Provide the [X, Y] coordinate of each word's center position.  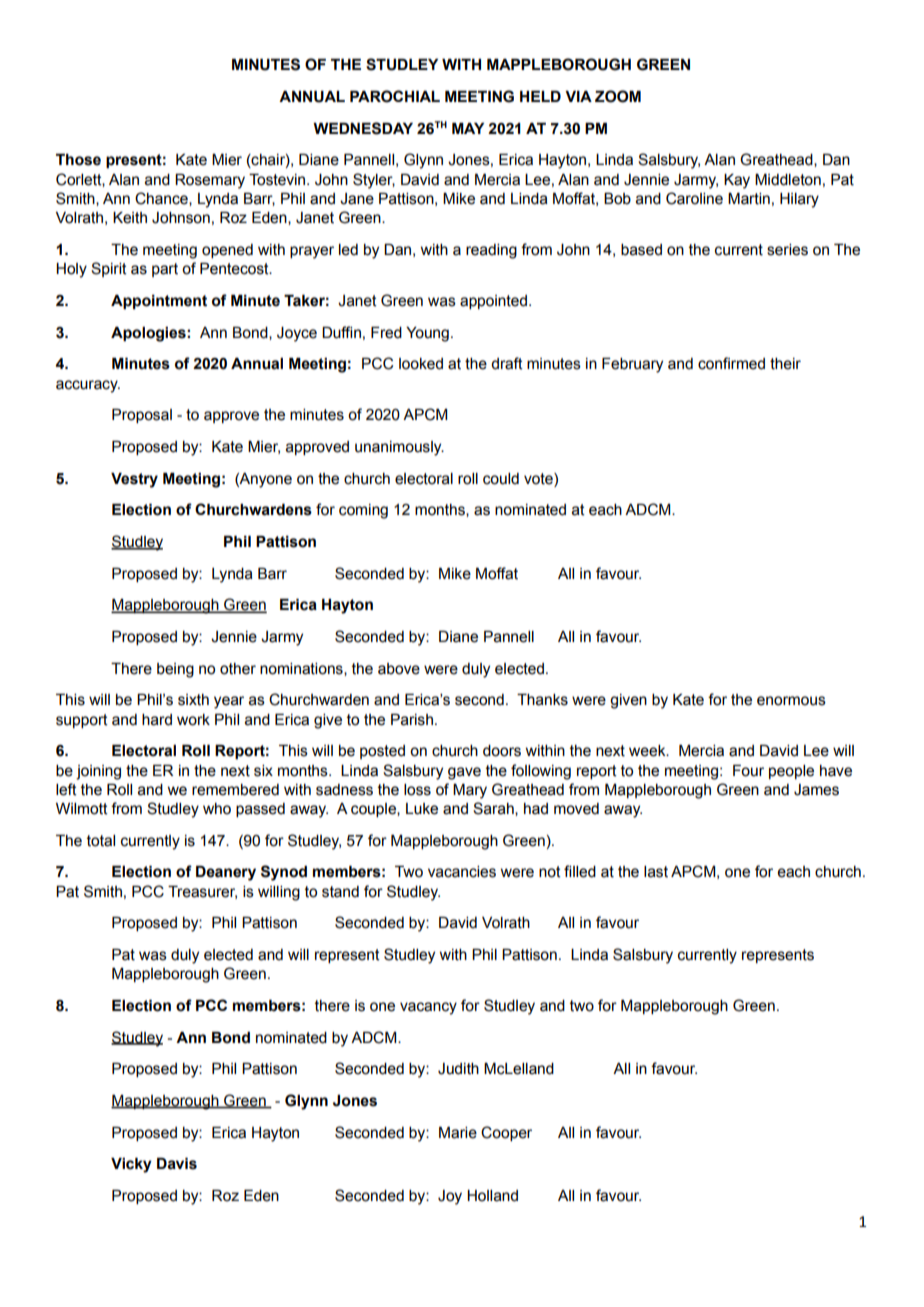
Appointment [159, 302]
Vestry [134, 480]
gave [464, 773]
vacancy [428, 1008]
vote [539, 479]
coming [363, 511]
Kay [737, 181]
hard [157, 720]
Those [78, 160]
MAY [468, 128]
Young [427, 334]
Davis [177, 1164]
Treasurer [202, 892]
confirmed [731, 363]
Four [748, 771]
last [656, 872]
